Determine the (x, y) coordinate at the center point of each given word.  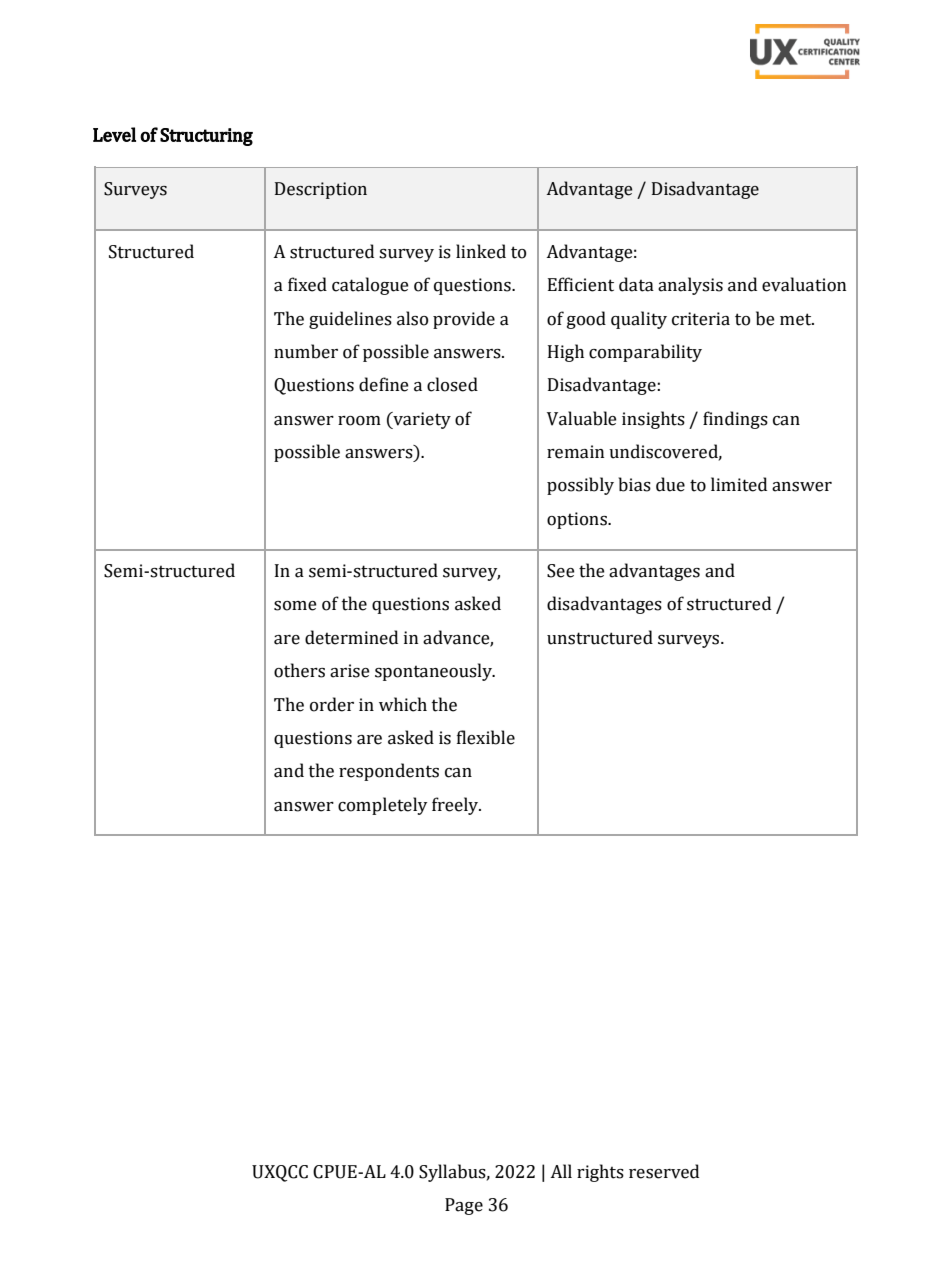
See (560, 571)
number (306, 351)
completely (382, 806)
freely (456, 806)
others (299, 670)
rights (600, 1173)
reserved (664, 1171)
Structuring (206, 137)
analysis (690, 286)
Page (464, 1206)
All (561, 1171)
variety (421, 420)
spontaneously (434, 672)
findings (735, 420)
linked (481, 251)
